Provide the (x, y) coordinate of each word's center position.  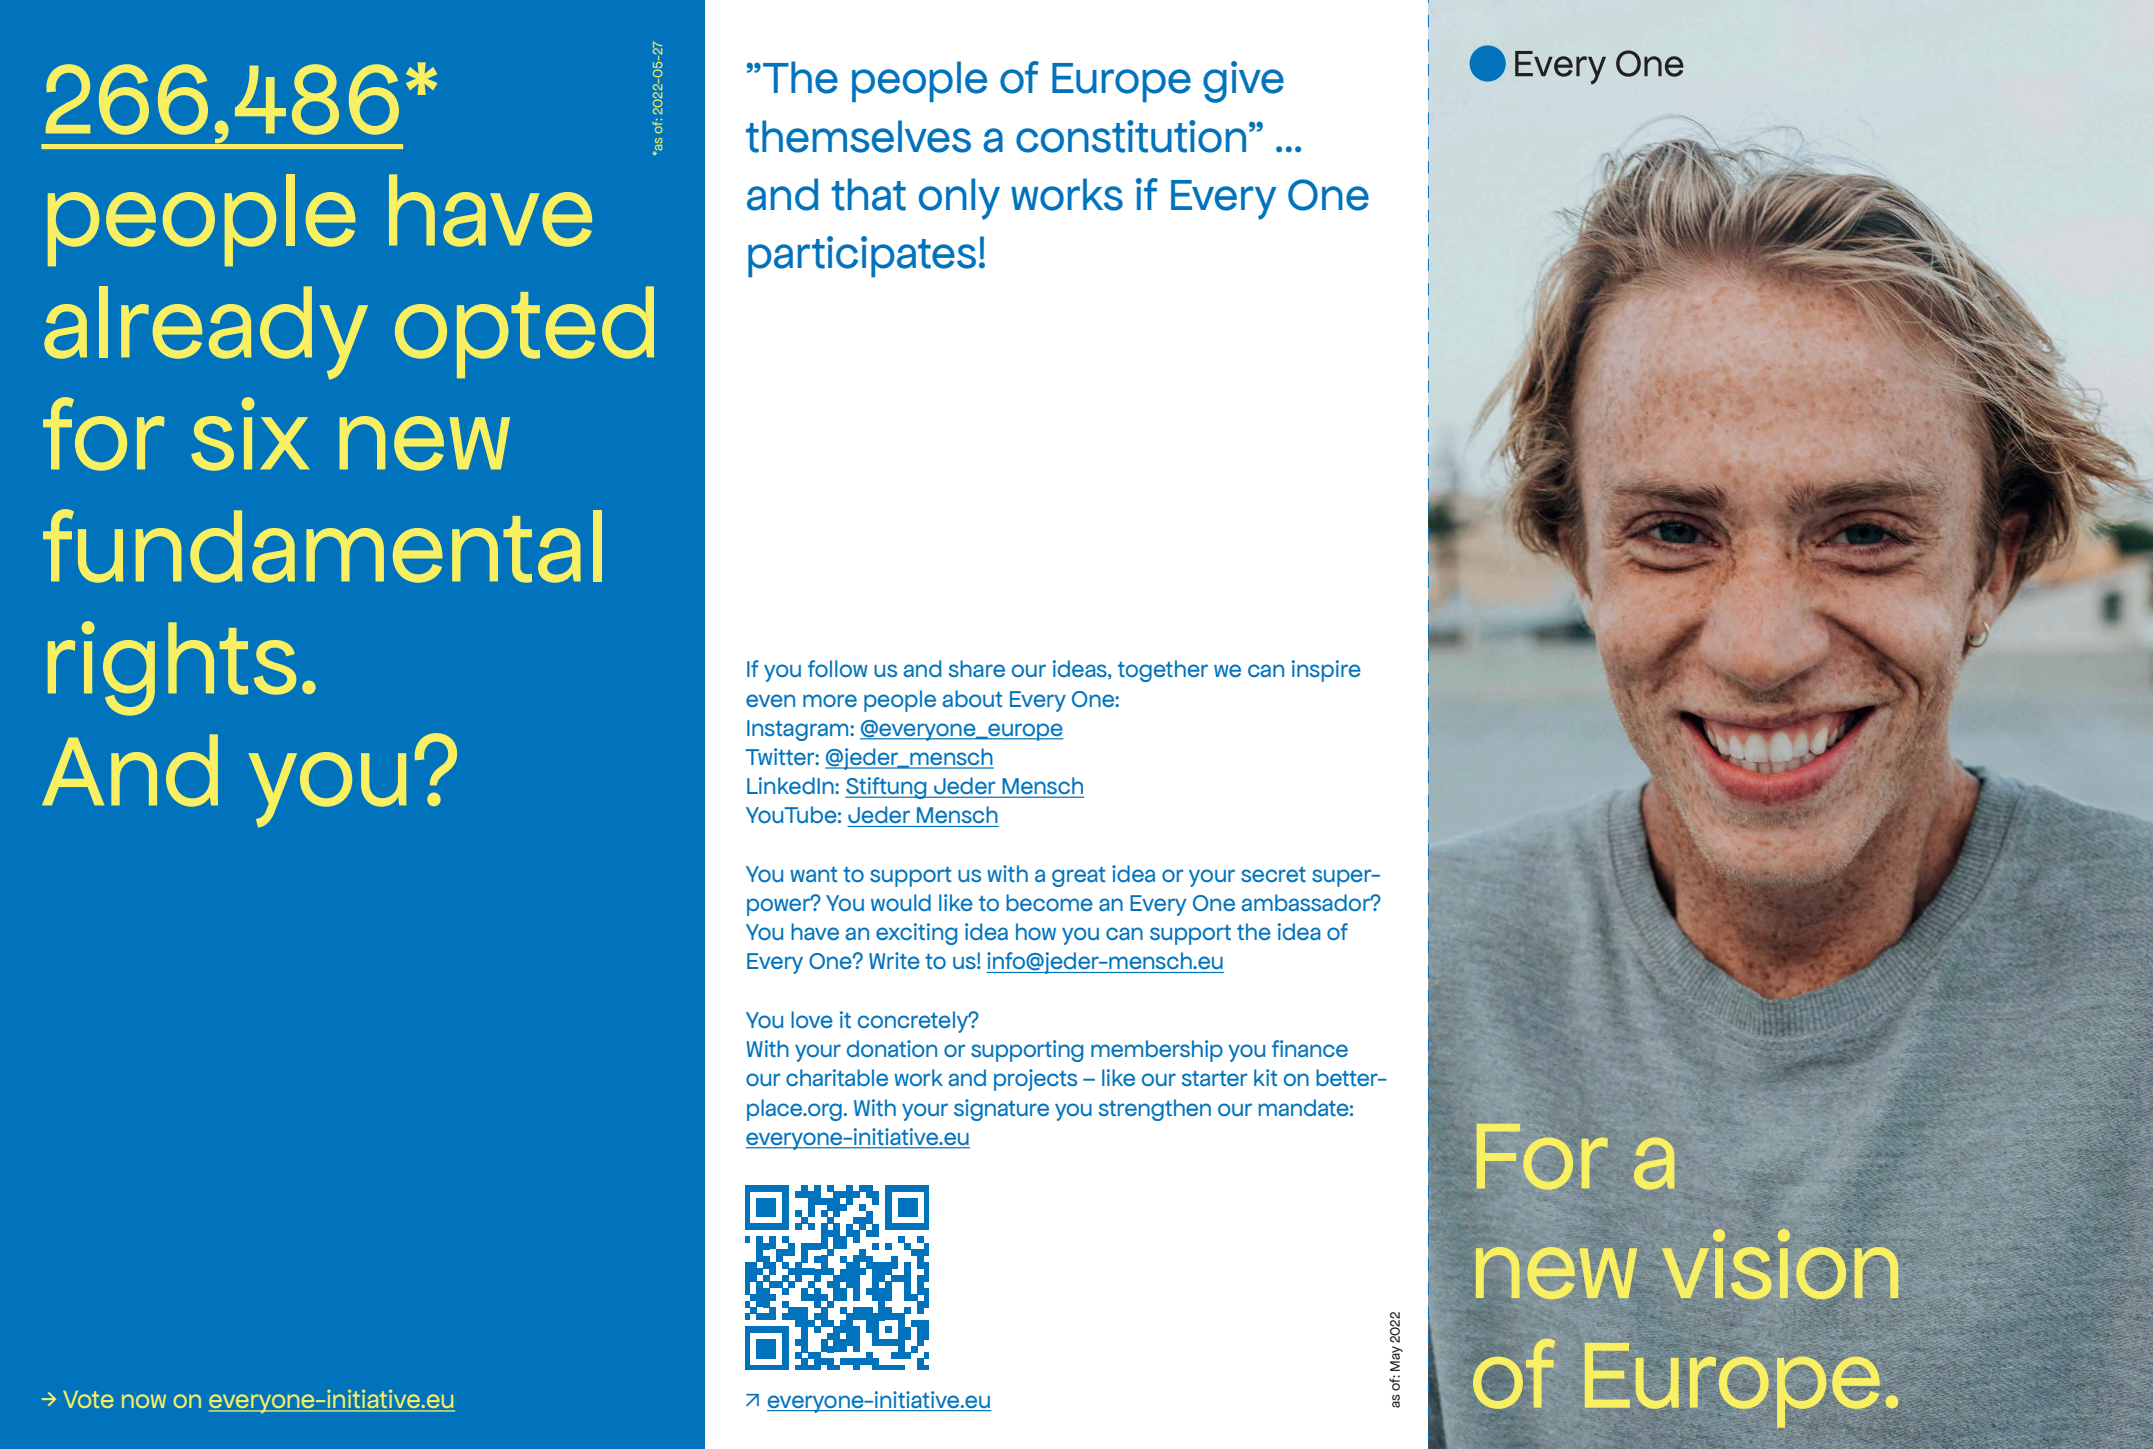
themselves (858, 136)
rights (172, 668)
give (1243, 82)
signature (1001, 1110)
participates (862, 256)
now (144, 1401)
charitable (837, 1077)
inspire (1326, 671)
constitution (1131, 136)
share (977, 668)
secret (1273, 874)
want (813, 874)
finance (1310, 1048)
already (206, 333)
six (250, 434)
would (901, 902)
